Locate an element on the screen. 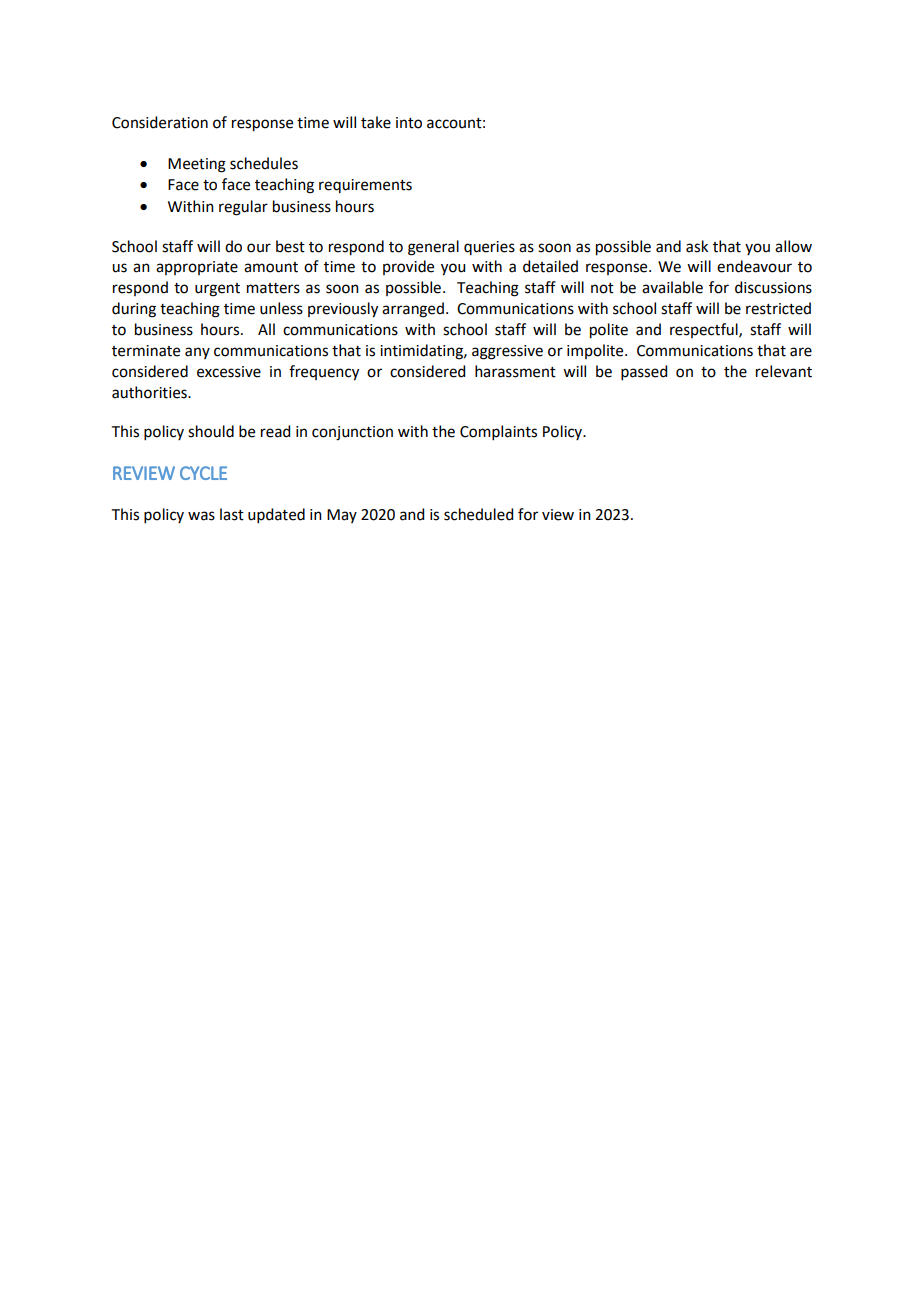  respectful is located at coordinates (705, 330).
